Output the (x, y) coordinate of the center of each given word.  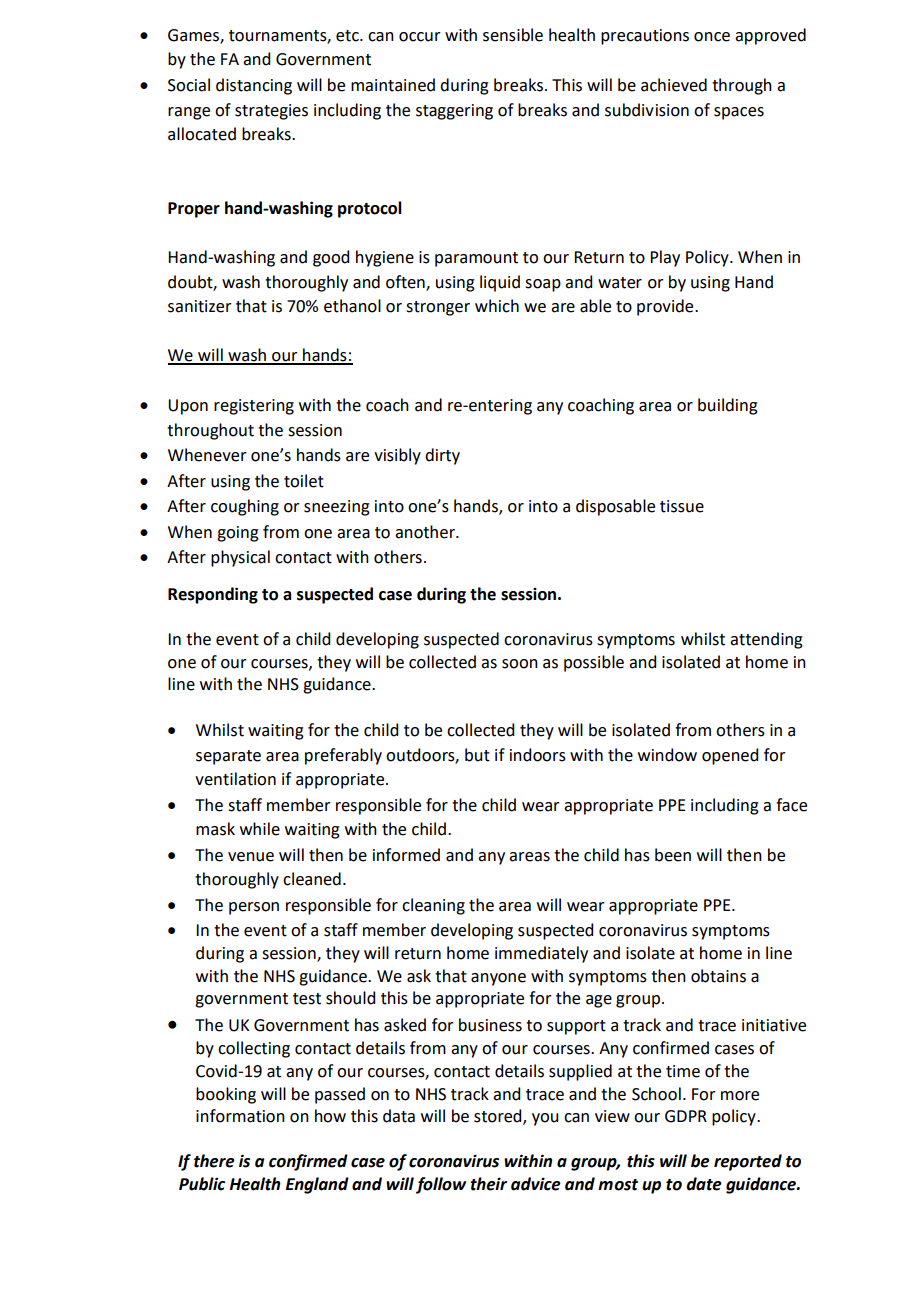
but (477, 755)
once (712, 37)
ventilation (235, 779)
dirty (442, 456)
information (240, 1116)
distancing (254, 86)
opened (730, 756)
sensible (513, 35)
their (488, 1184)
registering (254, 407)
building (728, 406)
